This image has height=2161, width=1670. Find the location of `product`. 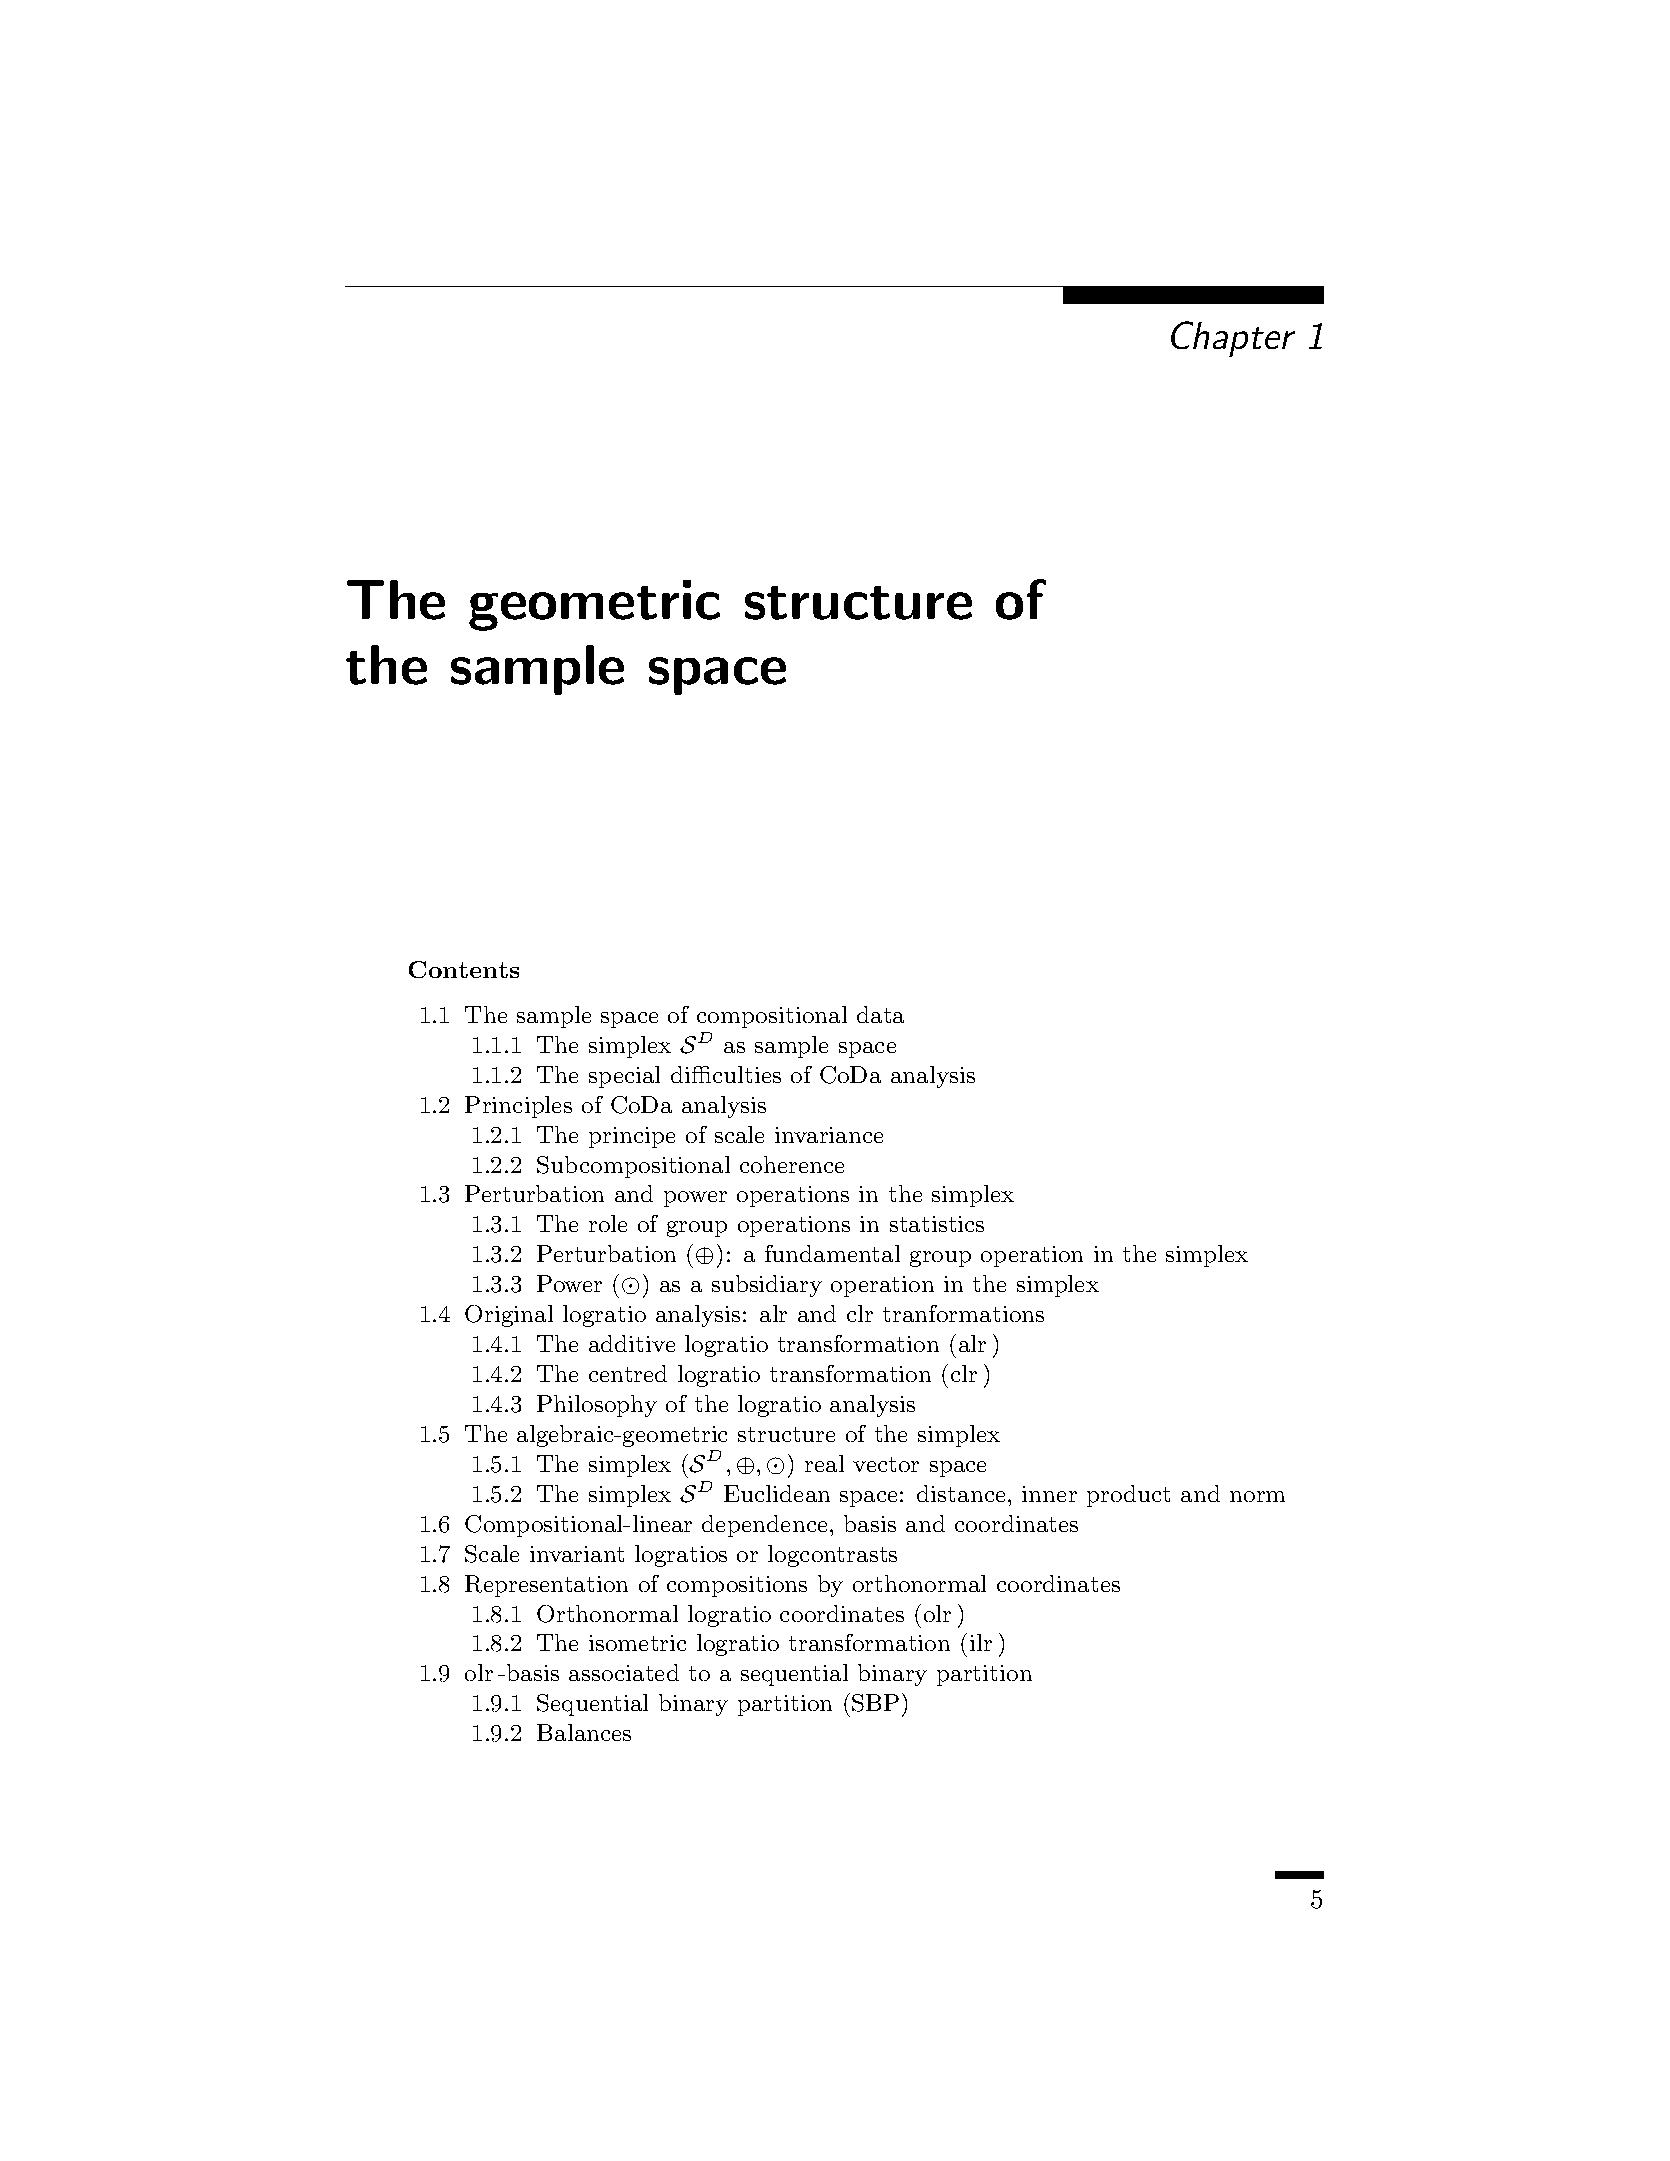

product is located at coordinates (1128, 1496).
